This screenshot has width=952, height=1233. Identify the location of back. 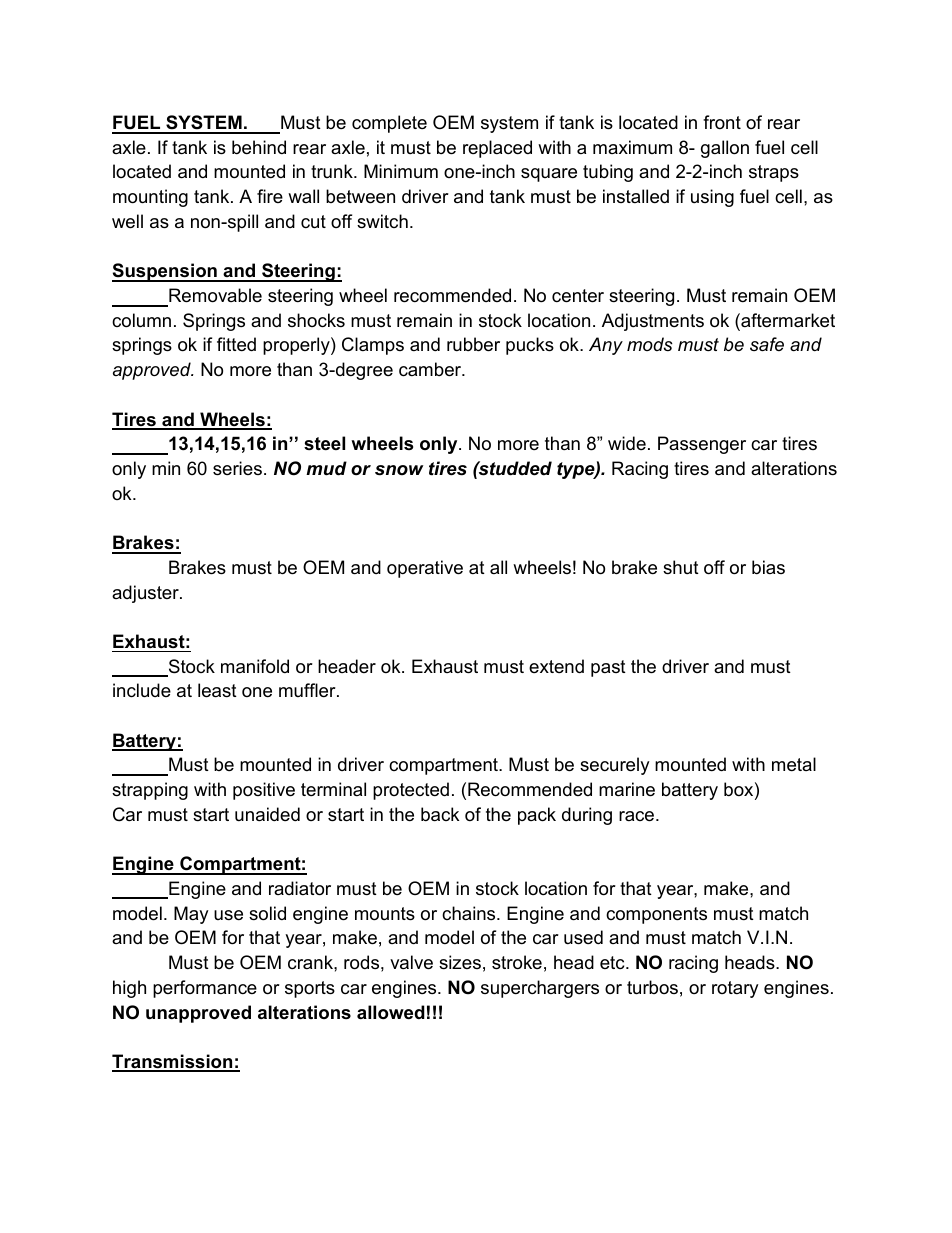
(440, 814).
